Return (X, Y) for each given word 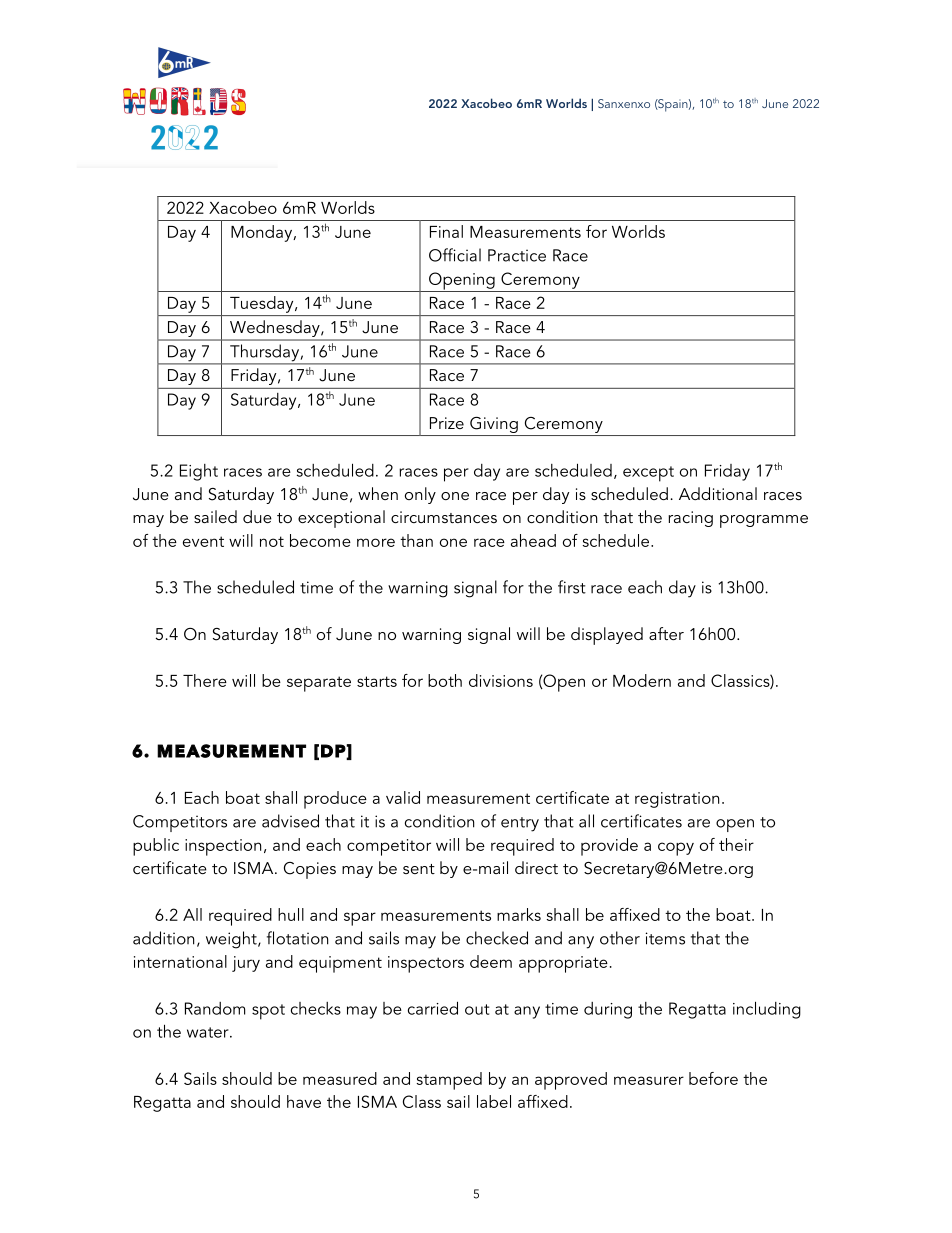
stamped (449, 1081)
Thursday (264, 354)
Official (455, 255)
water (209, 1032)
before (713, 1078)
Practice (517, 255)
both (445, 680)
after (666, 633)
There (205, 680)
